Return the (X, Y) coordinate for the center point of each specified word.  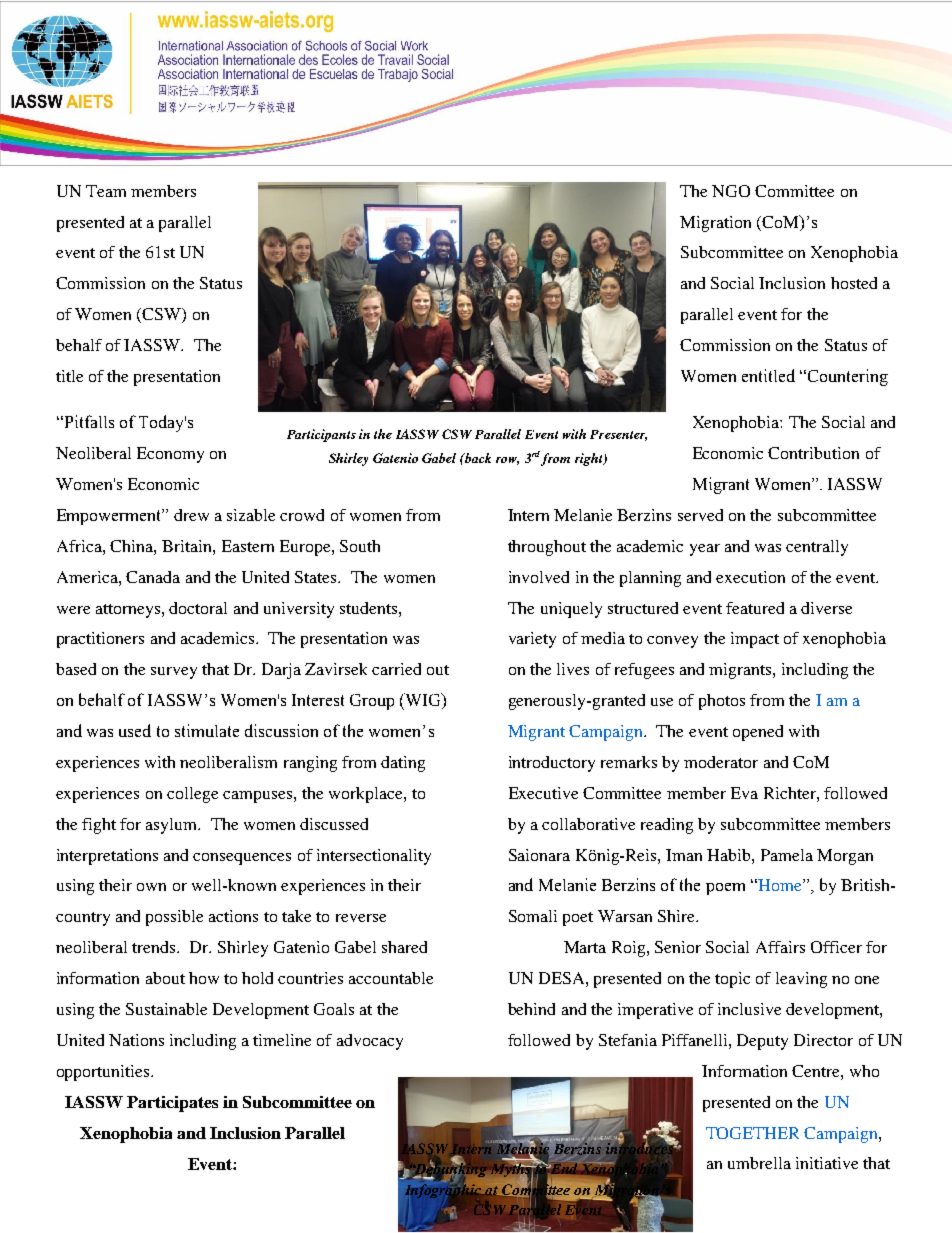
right (590, 459)
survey (174, 673)
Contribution (813, 453)
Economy (170, 455)
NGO (731, 191)
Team (106, 191)
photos (722, 702)
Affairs (780, 947)
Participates (172, 1104)
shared (404, 947)
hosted (854, 283)
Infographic (443, 1191)
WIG (423, 701)
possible (174, 918)
